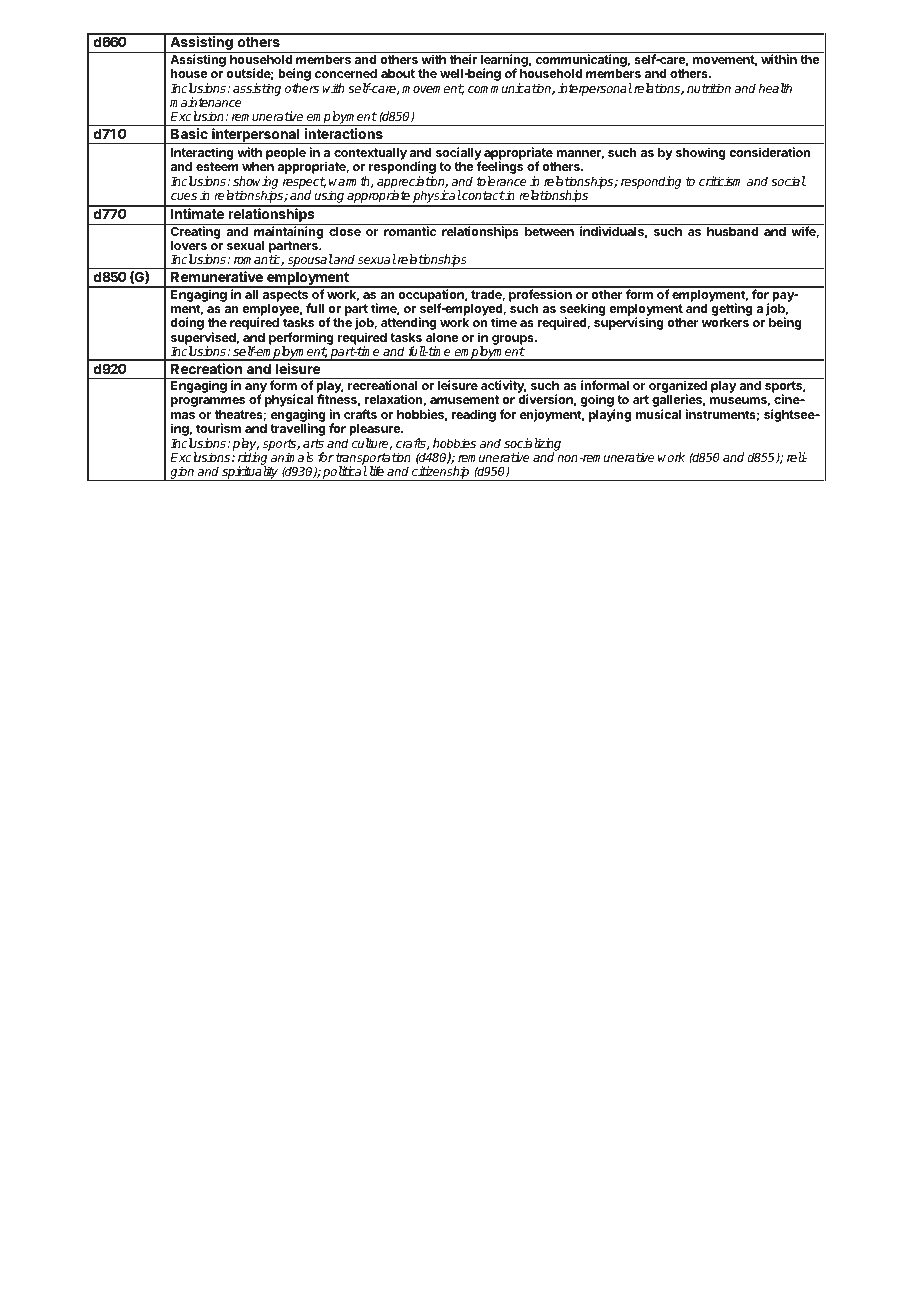  Describe the element at coordinates (346, 73) in the screenshot. I see `concerned` at that location.
